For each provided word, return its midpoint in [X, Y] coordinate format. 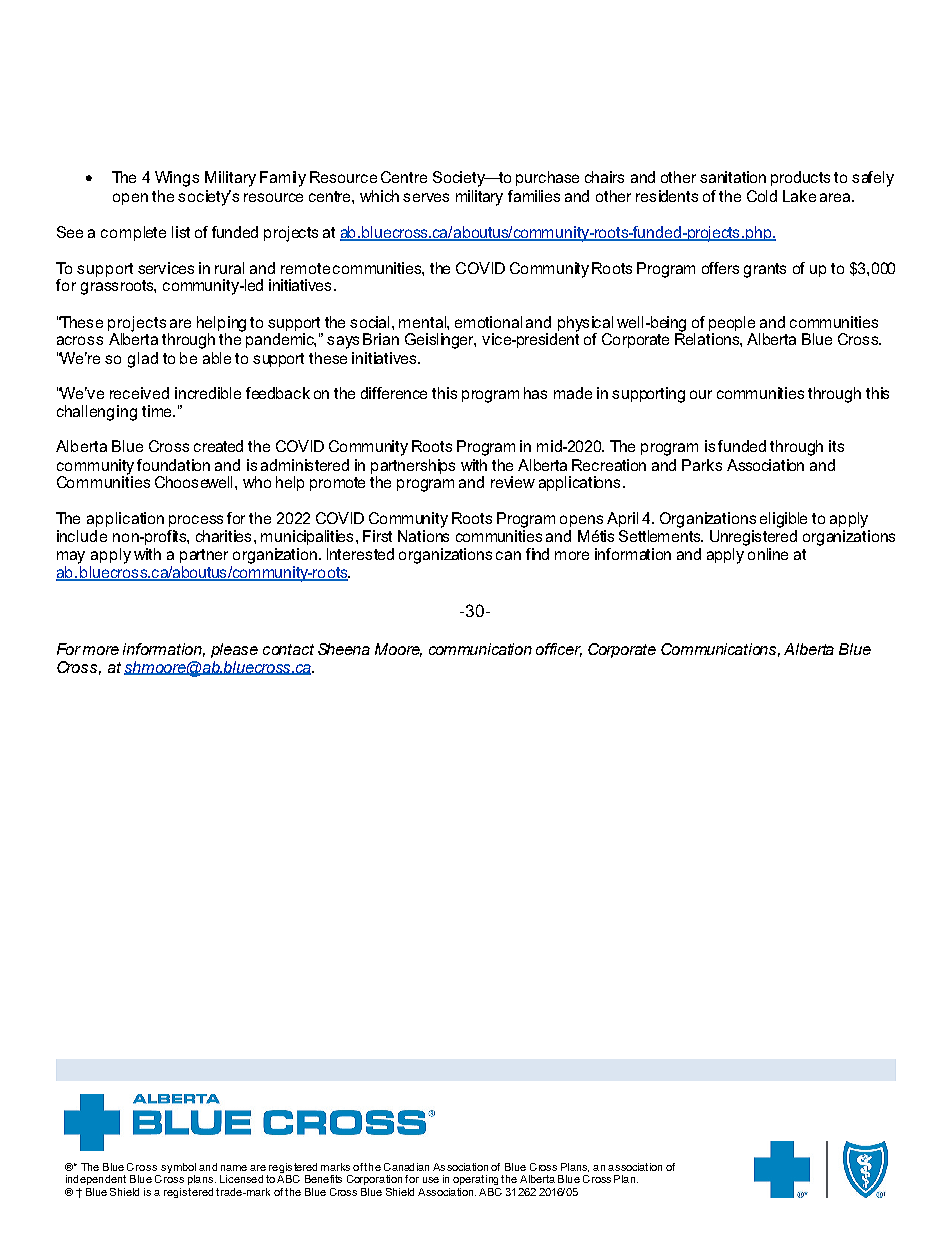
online [768, 554]
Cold [762, 196]
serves [426, 197]
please [234, 650]
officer [559, 650]
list [181, 232]
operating [475, 1180]
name [234, 1168]
